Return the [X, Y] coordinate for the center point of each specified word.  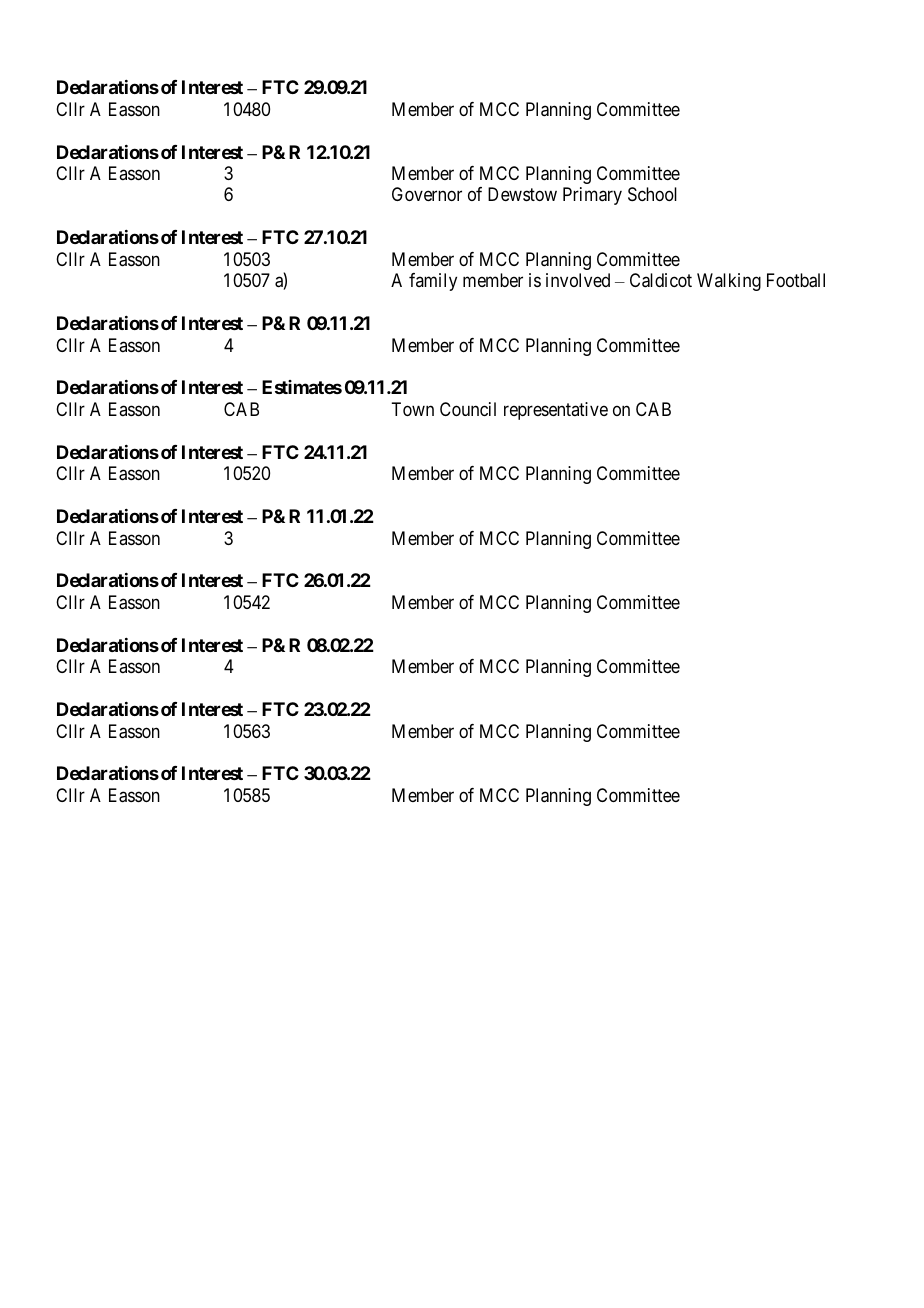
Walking [729, 282]
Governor [427, 194]
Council [468, 409]
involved [578, 280]
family [433, 282]
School [652, 194]
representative [556, 411]
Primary [592, 196]
